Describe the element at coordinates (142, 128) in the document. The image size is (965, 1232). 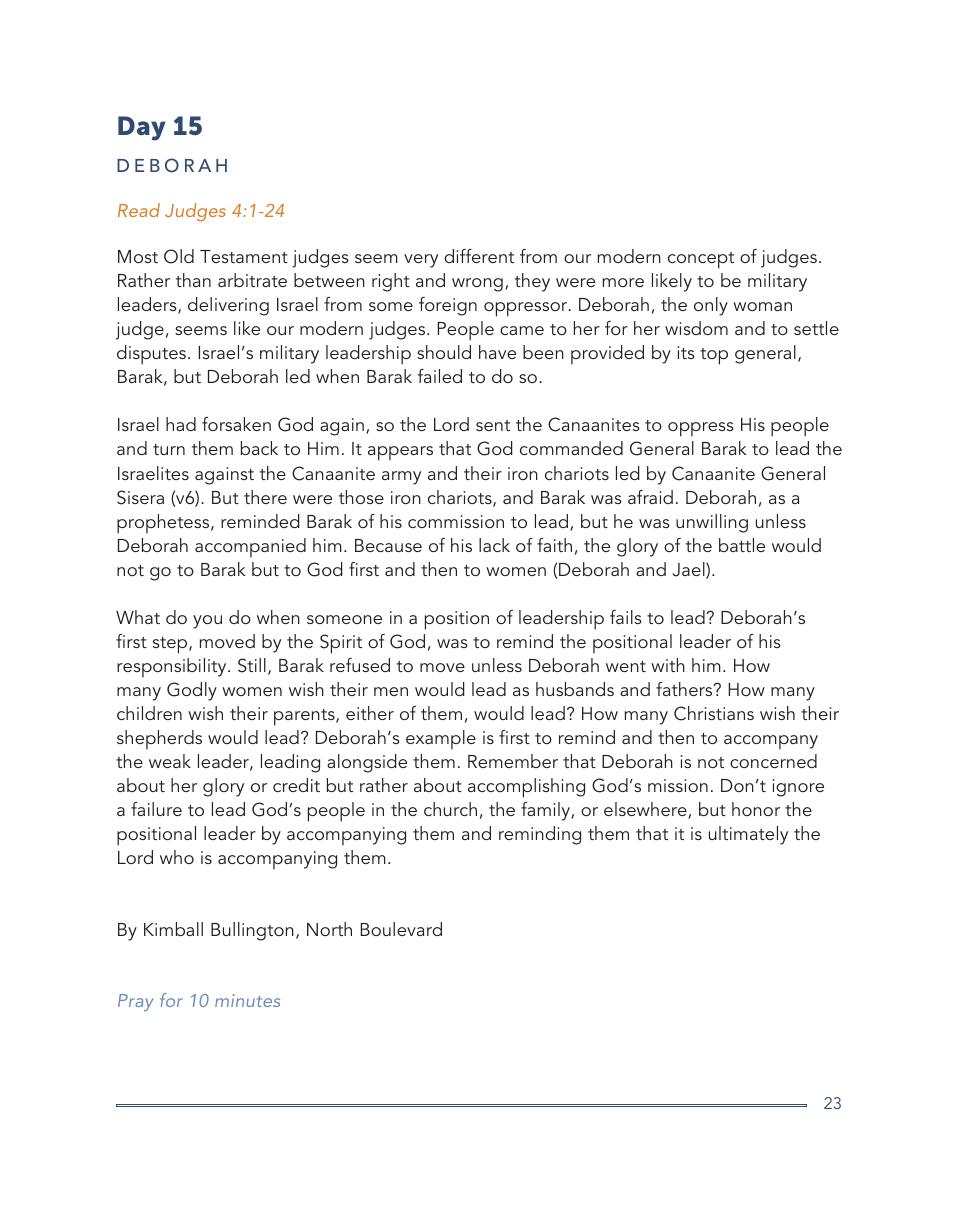
I see `Day` at that location.
